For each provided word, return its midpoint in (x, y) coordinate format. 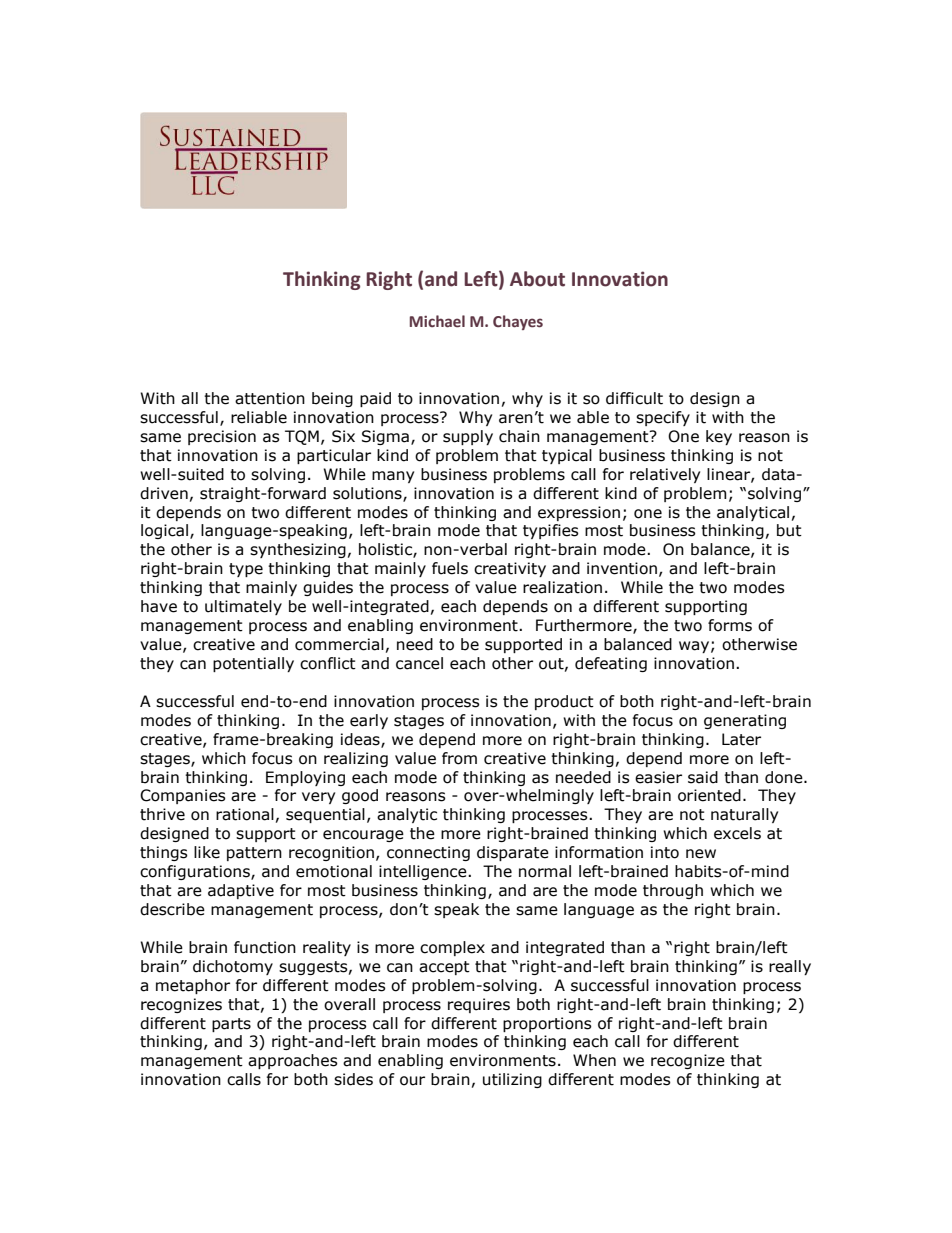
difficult (634, 398)
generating (745, 721)
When (594, 1060)
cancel (419, 663)
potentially (253, 664)
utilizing (512, 1080)
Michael (437, 321)
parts (231, 1025)
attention (270, 398)
